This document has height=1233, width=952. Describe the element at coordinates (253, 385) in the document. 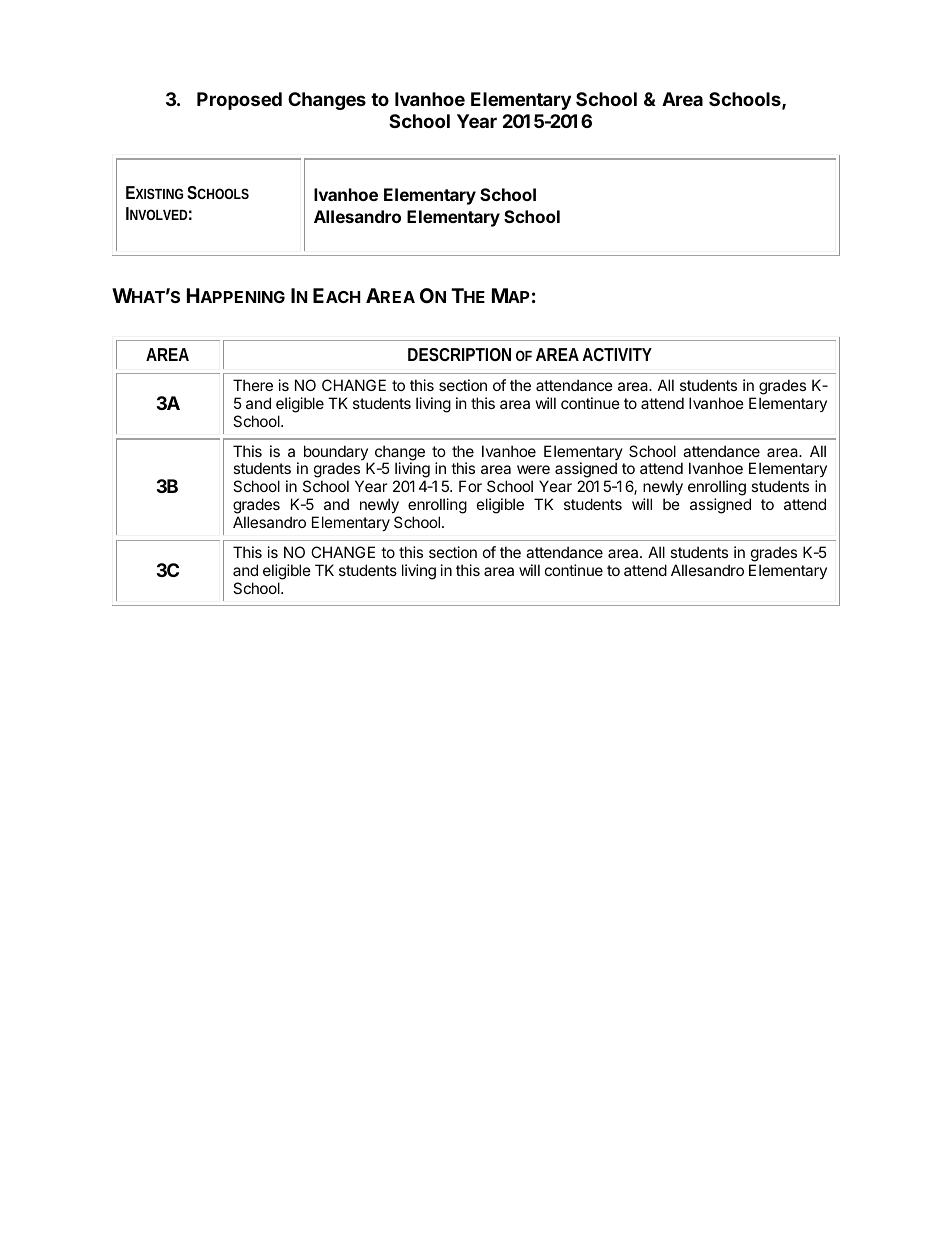

I see `There` at that location.
